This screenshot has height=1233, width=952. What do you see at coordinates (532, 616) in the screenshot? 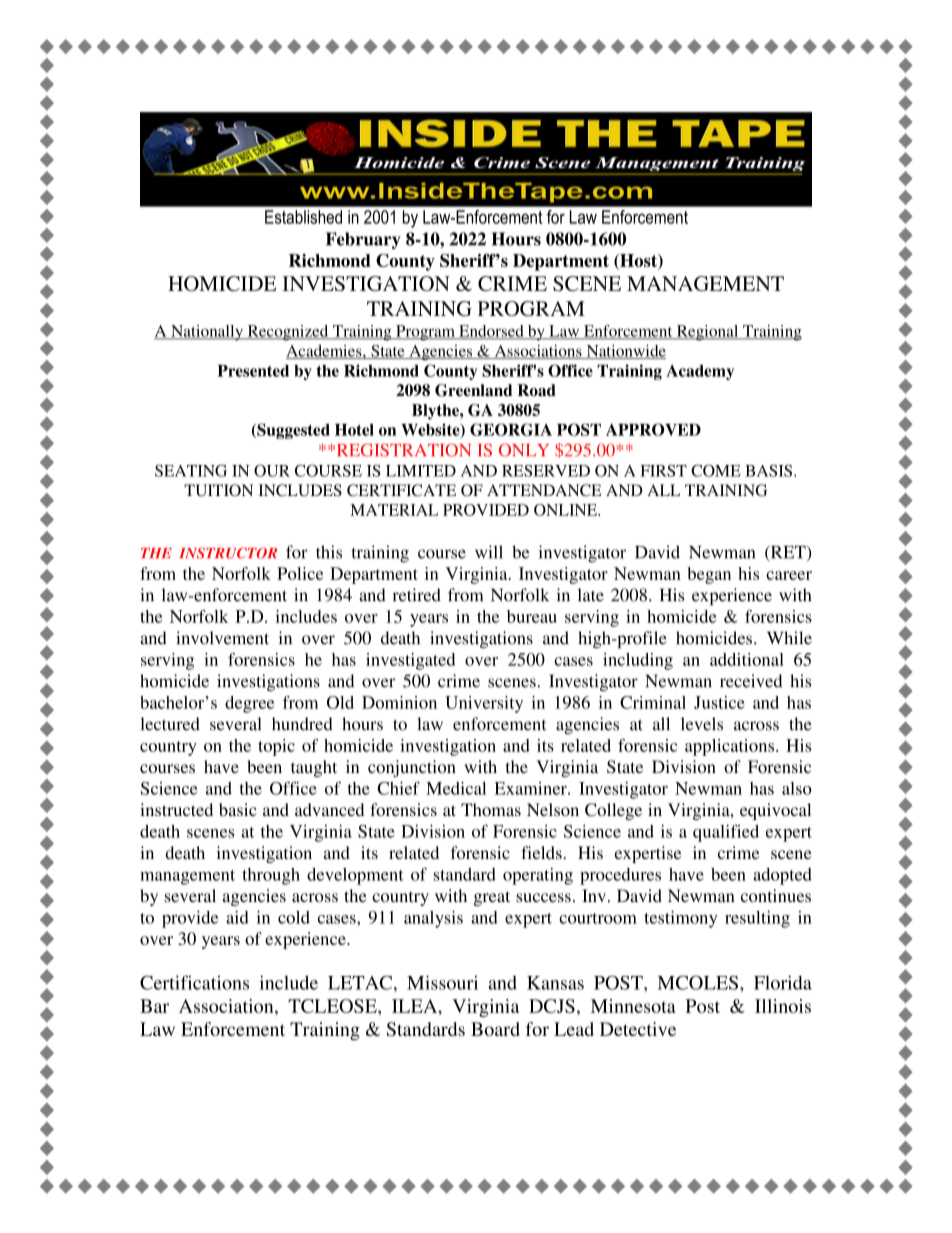
I see `bureau` at bounding box center [532, 616].
